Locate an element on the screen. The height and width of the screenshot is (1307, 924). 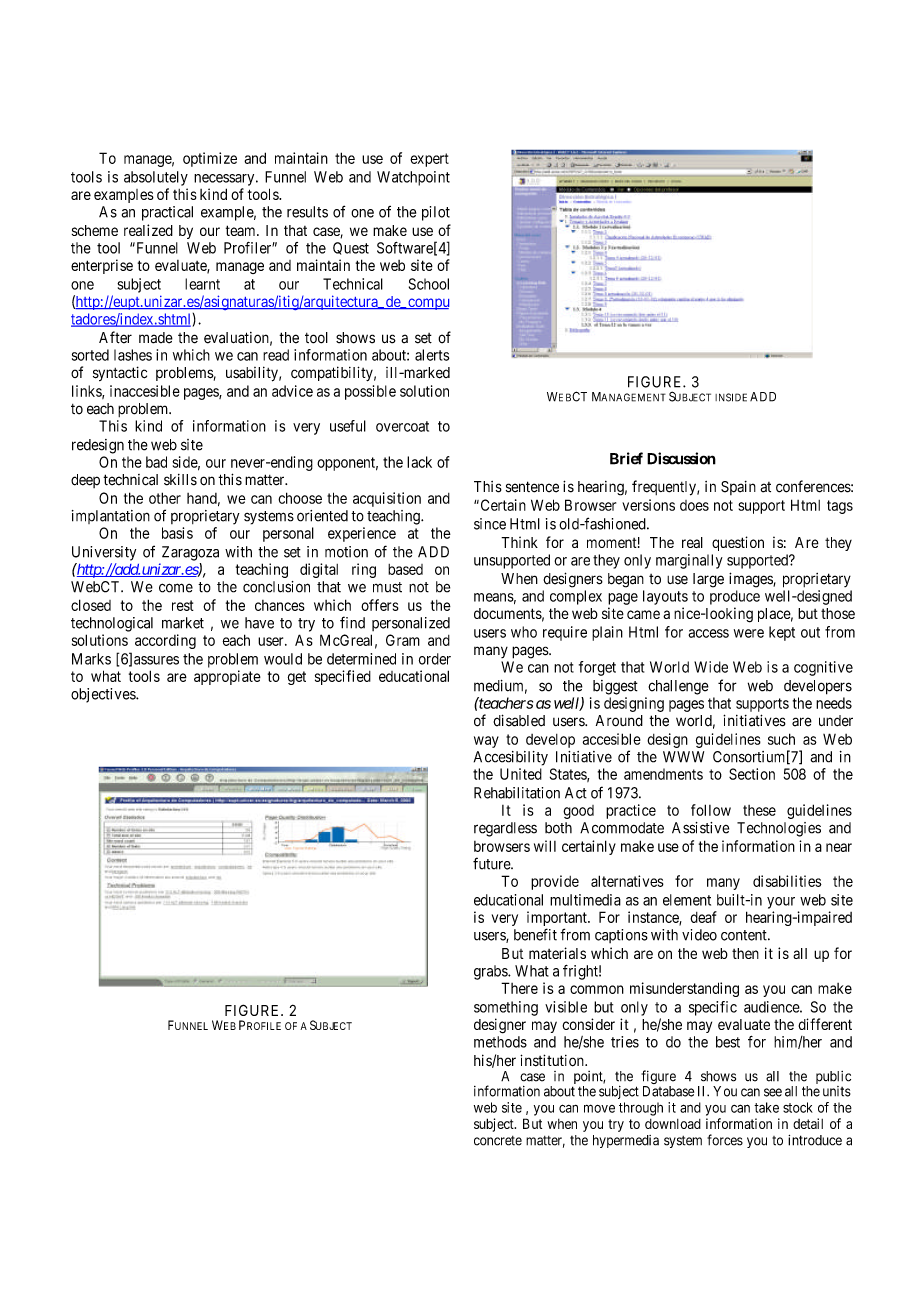
lack is located at coordinates (419, 462).
